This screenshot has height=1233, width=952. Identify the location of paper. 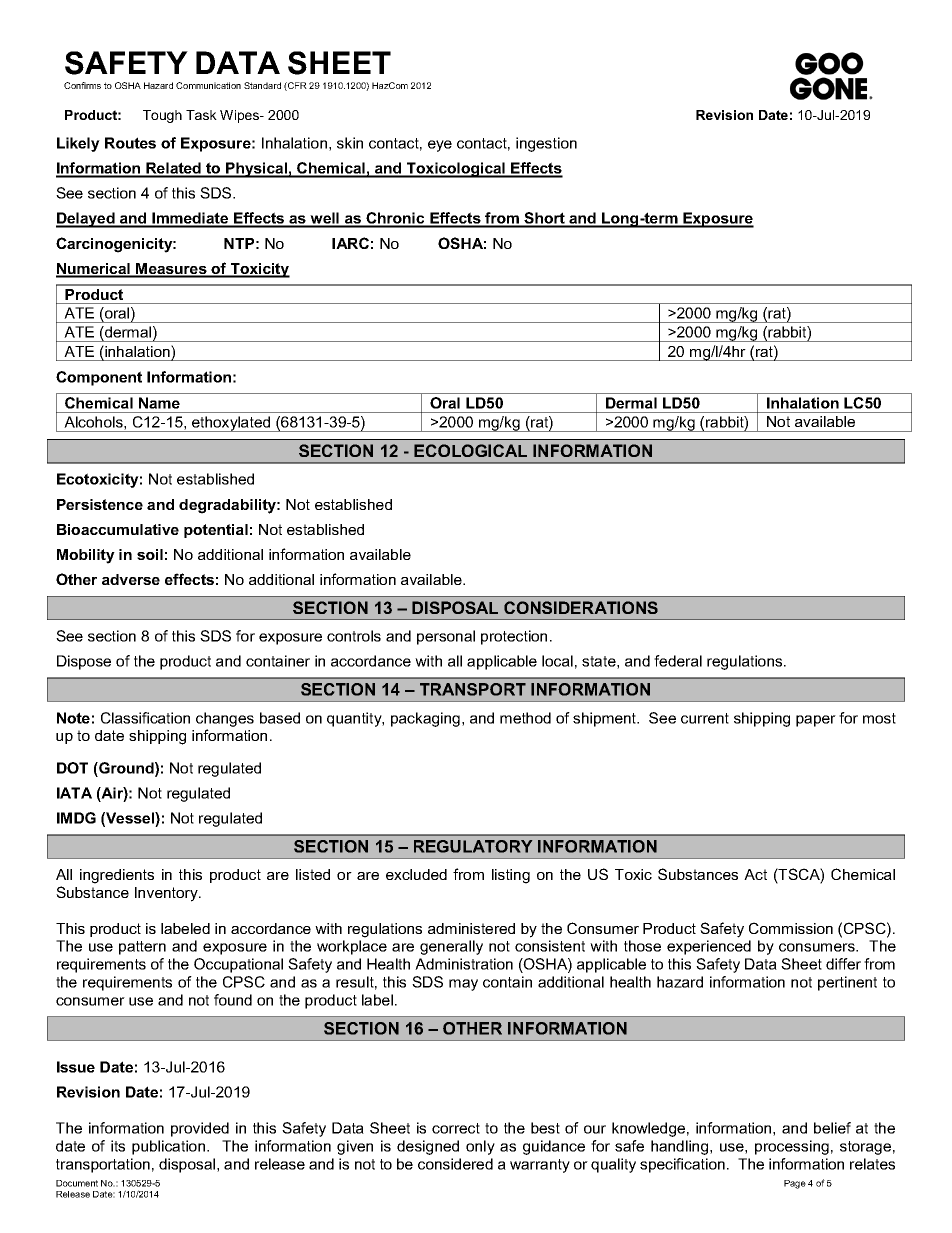
(816, 721).
